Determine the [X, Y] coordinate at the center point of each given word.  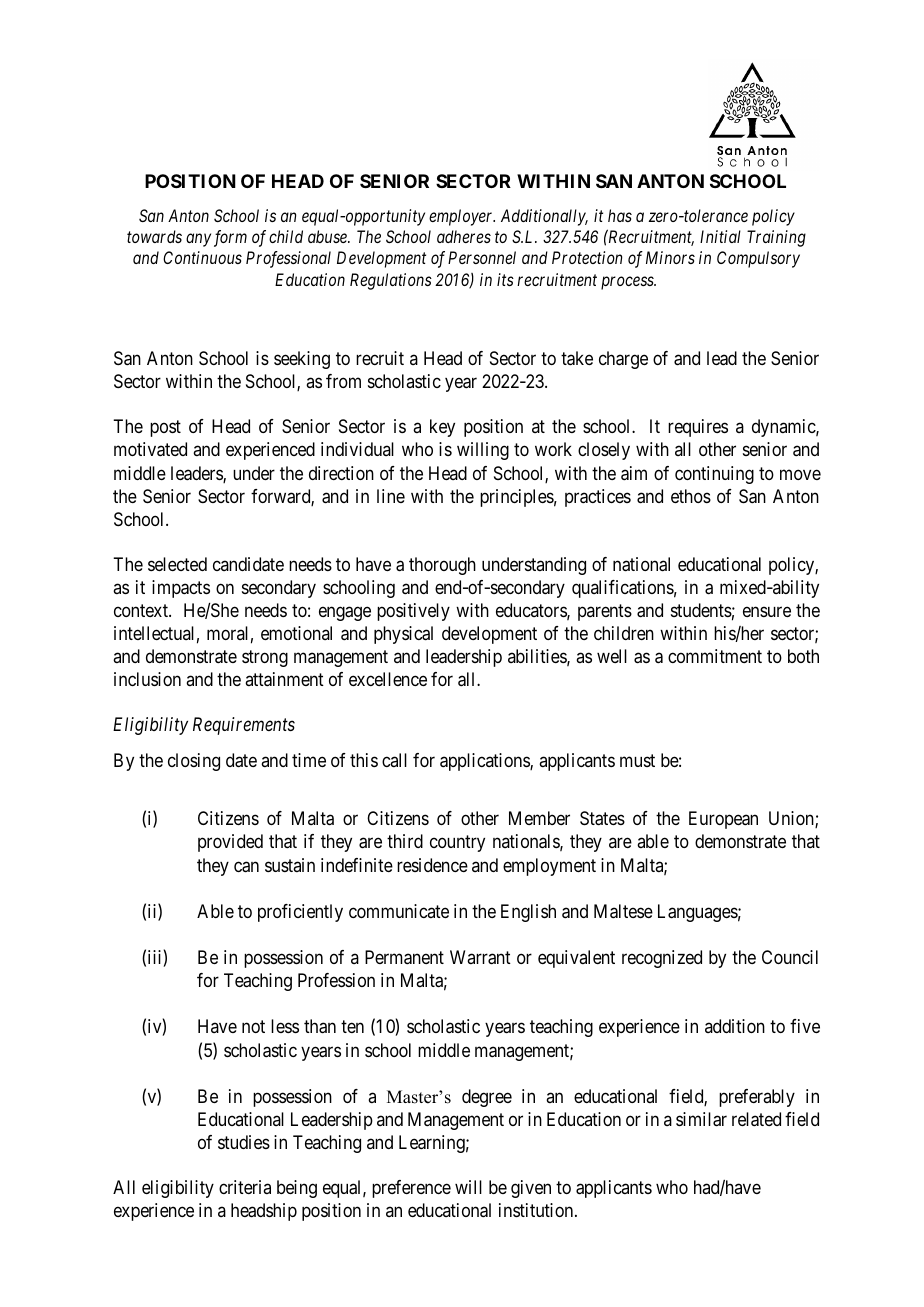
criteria [245, 1187]
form [230, 238]
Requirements [244, 726]
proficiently [300, 913]
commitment [715, 656]
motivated [150, 449]
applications [485, 762]
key [442, 428]
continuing [714, 475]
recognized [662, 959]
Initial [720, 236]
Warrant [480, 957]
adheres [464, 236]
